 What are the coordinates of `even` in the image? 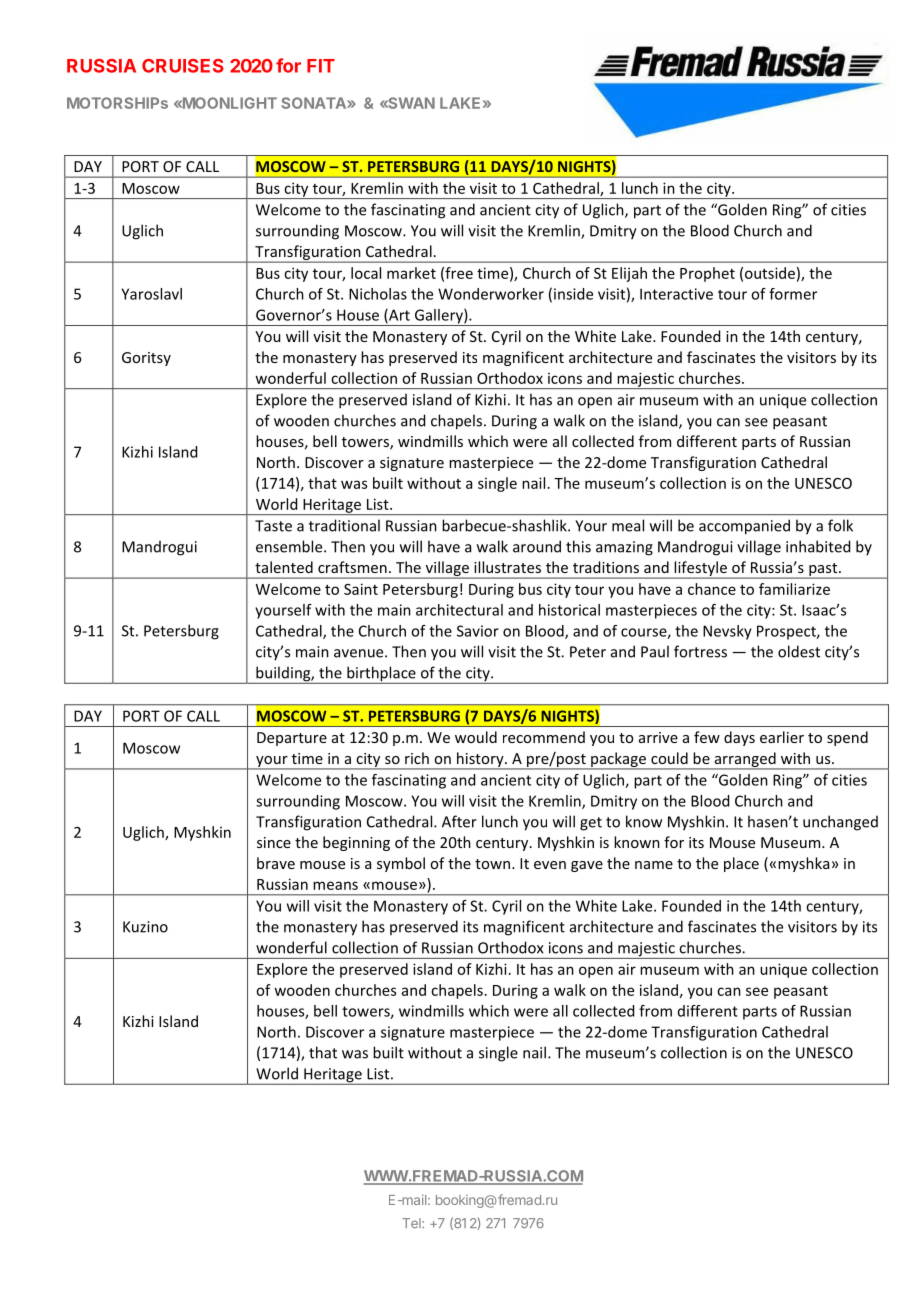 It's located at (550, 865).
